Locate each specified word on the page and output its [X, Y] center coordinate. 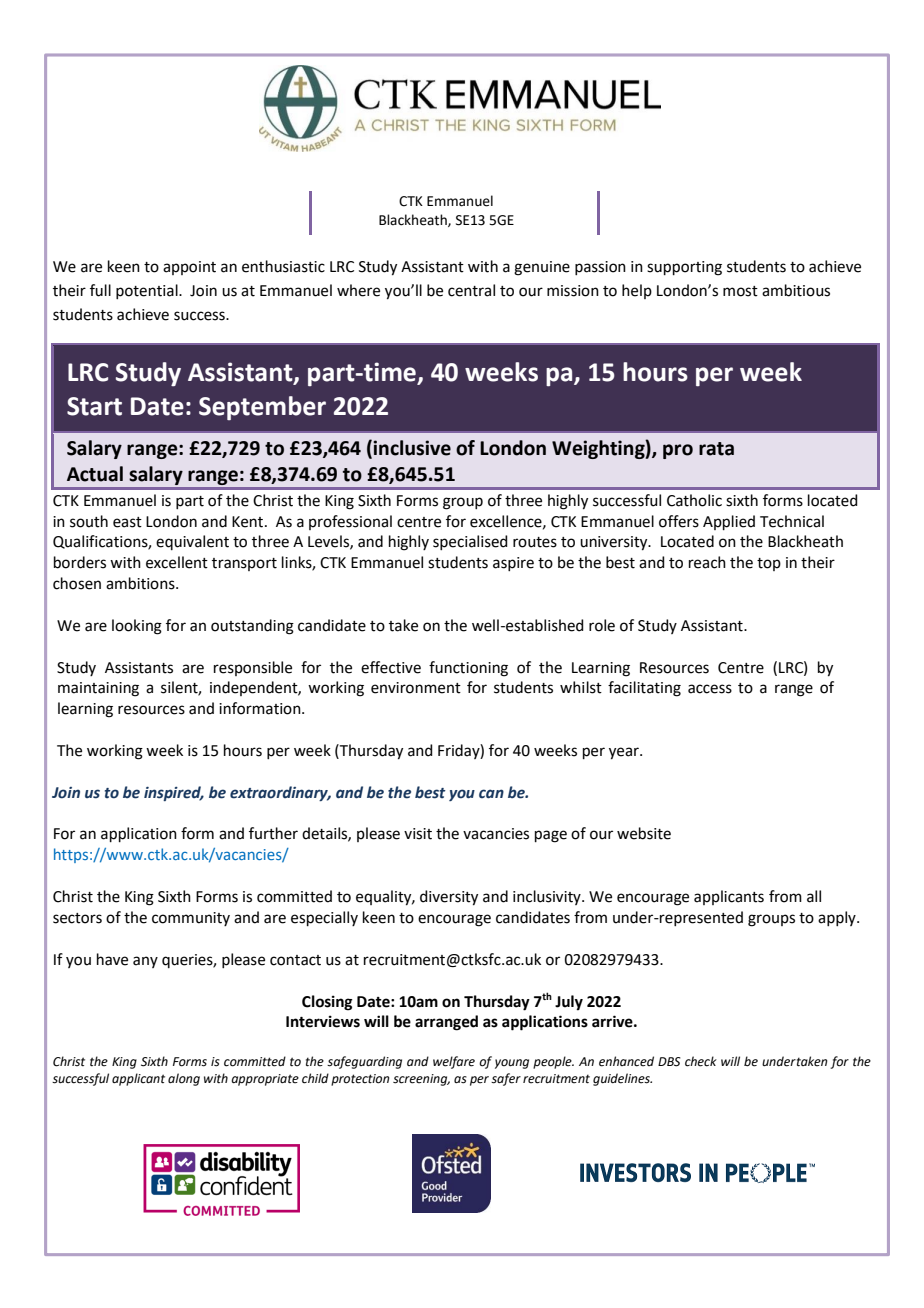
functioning [468, 669]
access [710, 689]
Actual [95, 474]
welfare [454, 1062]
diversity [449, 898]
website [644, 833]
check [701, 1061]
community [191, 919]
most [740, 291]
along [184, 1079]
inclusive [412, 448]
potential [148, 291]
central [471, 290]
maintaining [98, 689]
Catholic [694, 500]
